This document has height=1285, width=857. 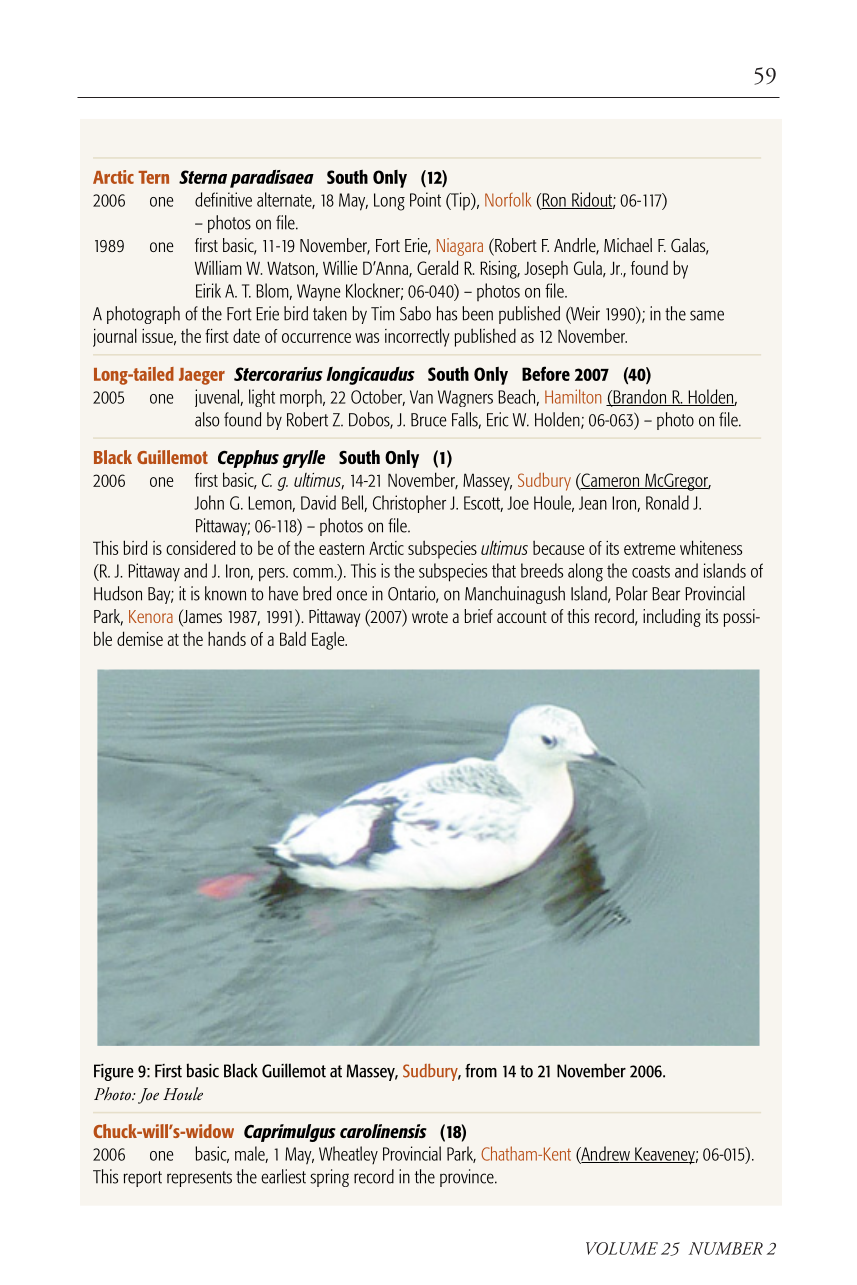 What do you see at coordinates (200, 547) in the document?
I see `considered` at bounding box center [200, 547].
